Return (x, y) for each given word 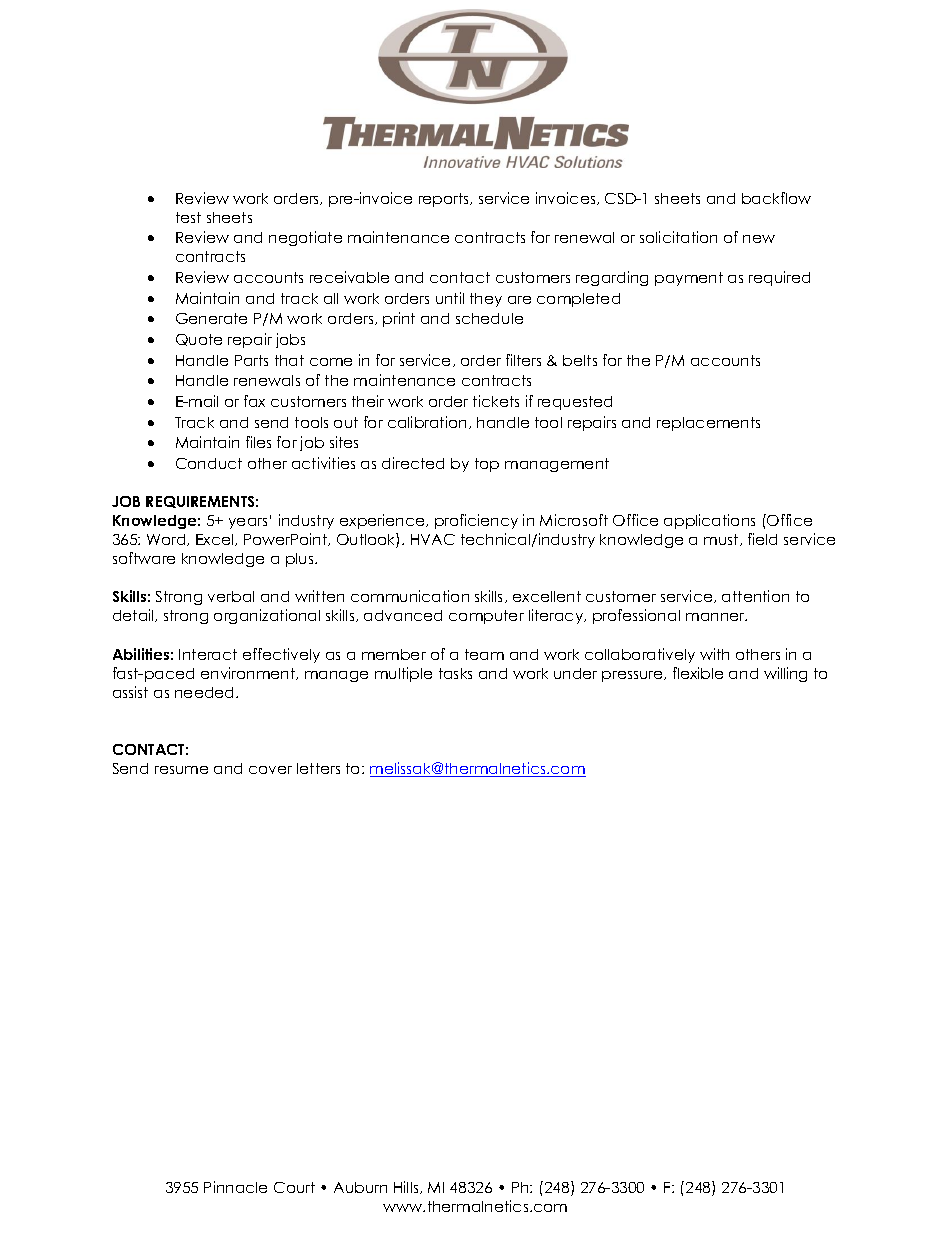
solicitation (678, 237)
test (188, 217)
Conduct (209, 463)
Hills (407, 1187)
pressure (633, 676)
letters (318, 768)
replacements (708, 424)
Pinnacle (235, 1187)
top (487, 465)
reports (445, 200)
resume (181, 770)
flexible (698, 673)
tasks (455, 673)
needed (206, 692)
